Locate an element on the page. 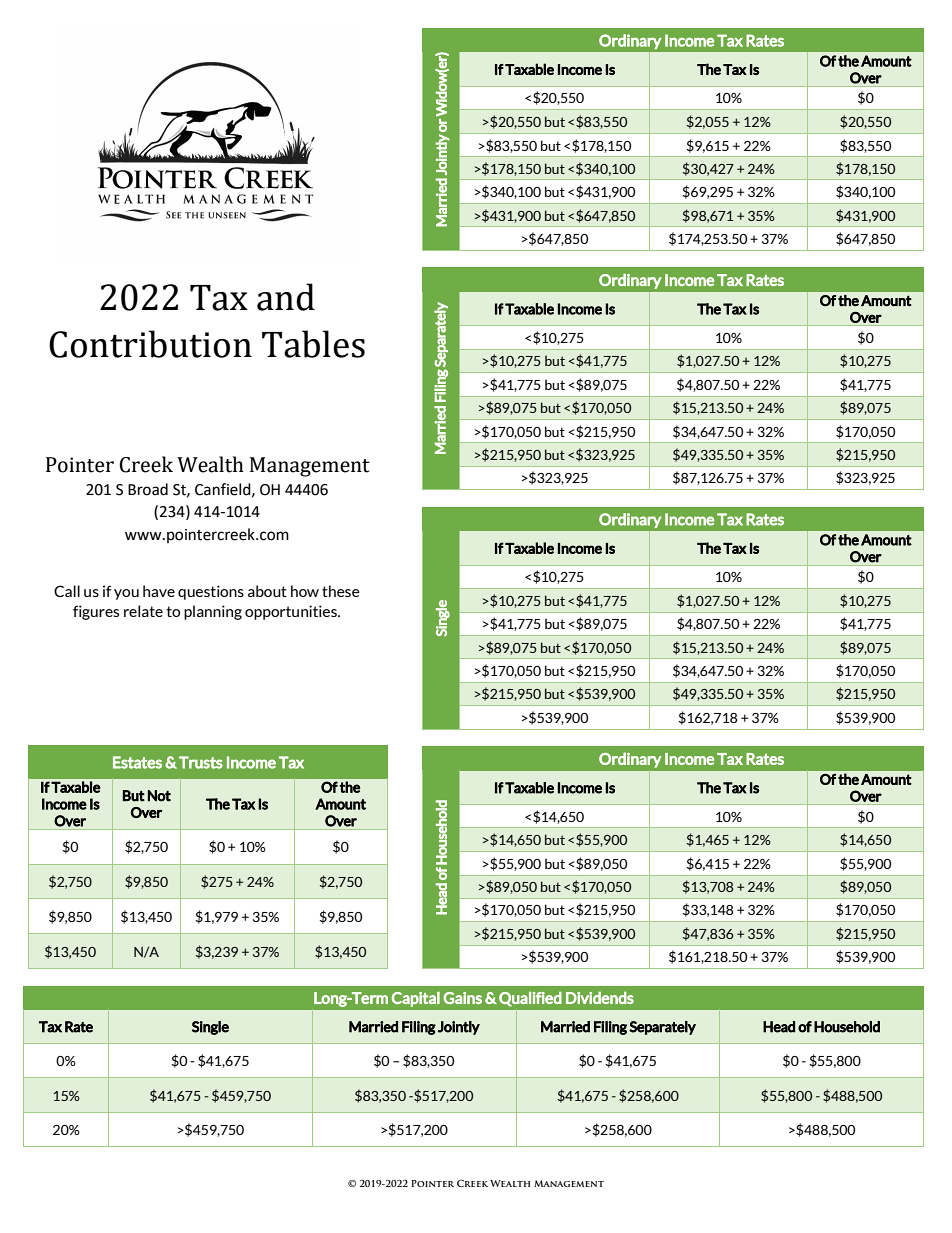 The image size is (952, 1233). Capital is located at coordinates (416, 999).
